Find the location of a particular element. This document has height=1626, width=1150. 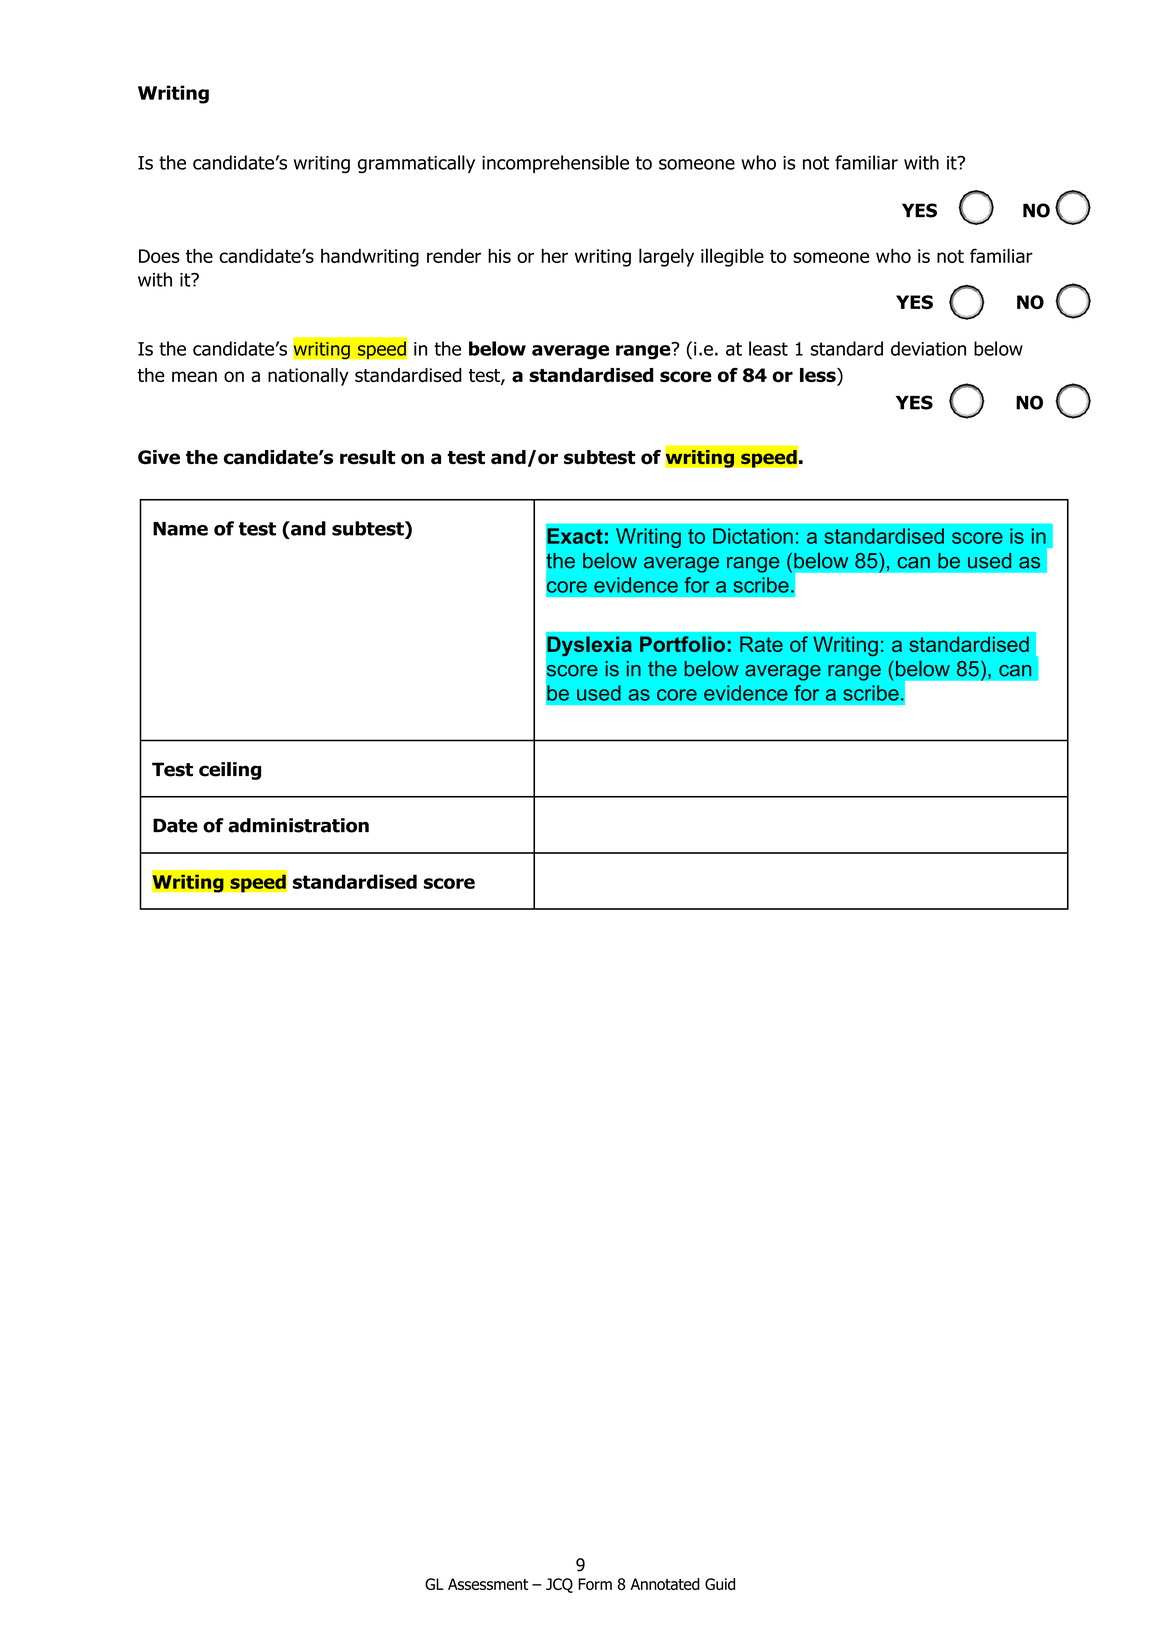

Portfolio is located at coordinates (682, 644).
